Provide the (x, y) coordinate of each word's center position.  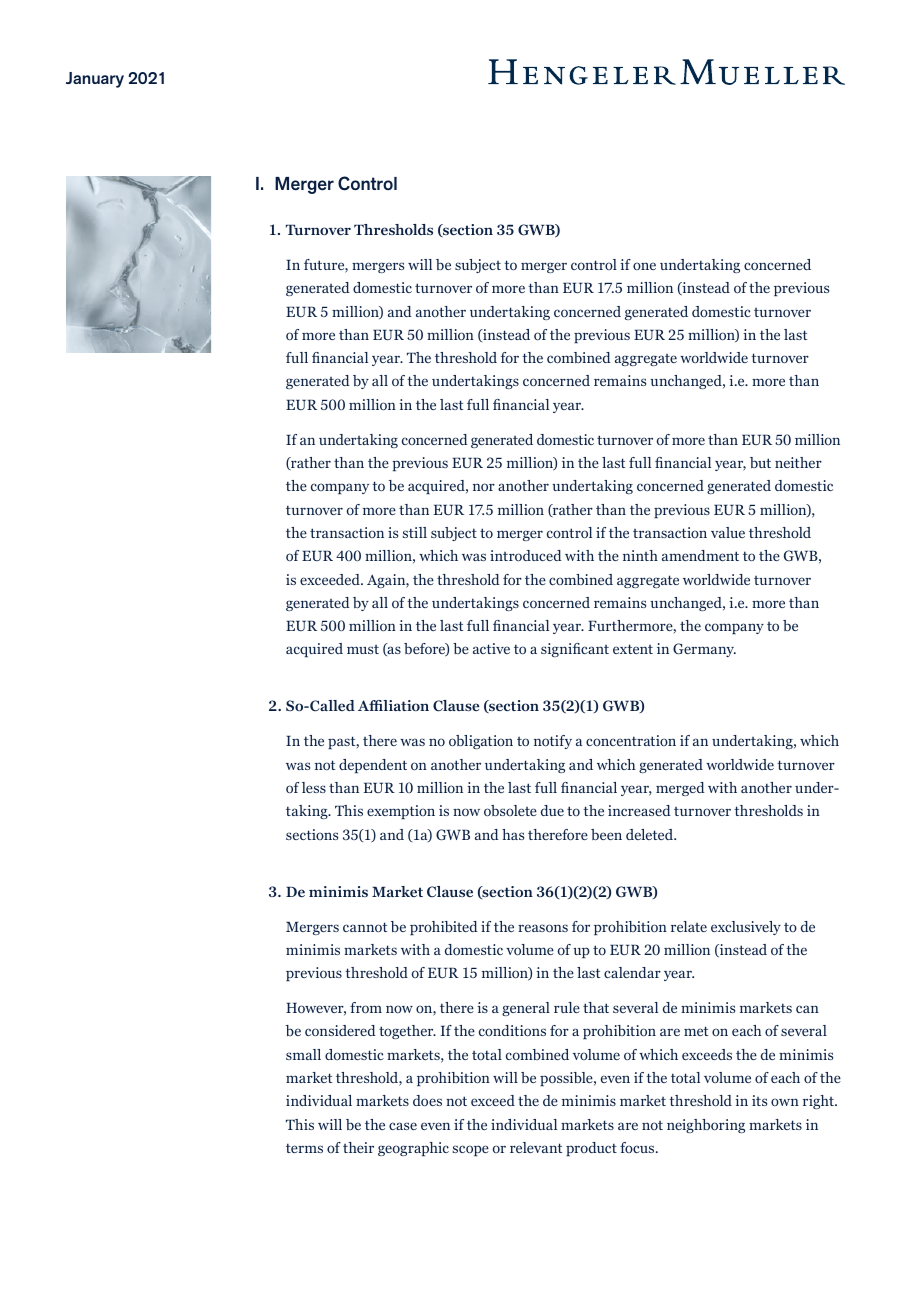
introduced (526, 555)
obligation (481, 742)
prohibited (444, 928)
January (95, 80)
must (363, 649)
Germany (704, 650)
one (644, 266)
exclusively (746, 928)
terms (304, 1148)
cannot (365, 927)
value (728, 532)
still (415, 532)
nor (484, 487)
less (314, 787)
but (760, 462)
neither (798, 462)
